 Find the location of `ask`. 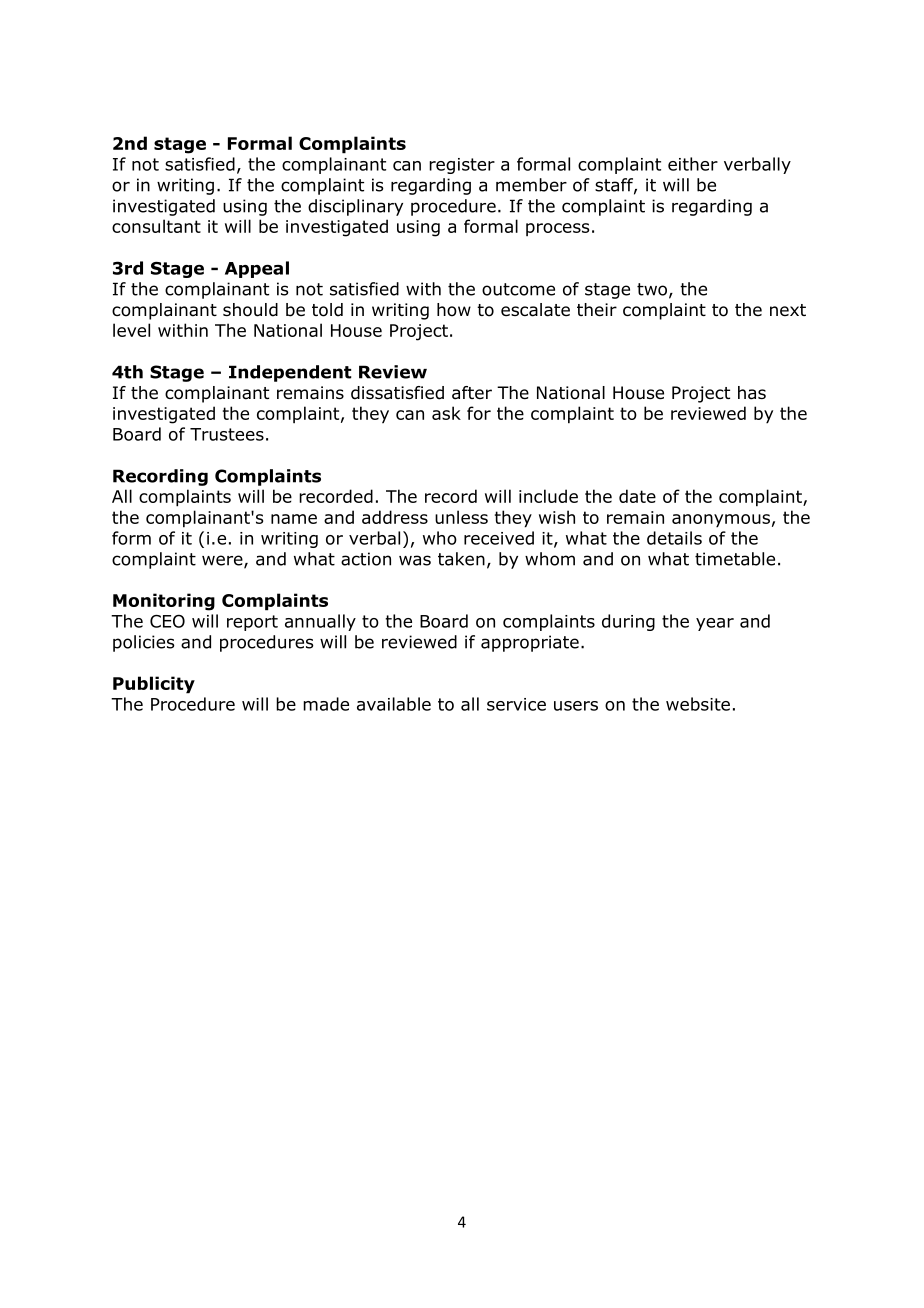

ask is located at coordinates (446, 413).
